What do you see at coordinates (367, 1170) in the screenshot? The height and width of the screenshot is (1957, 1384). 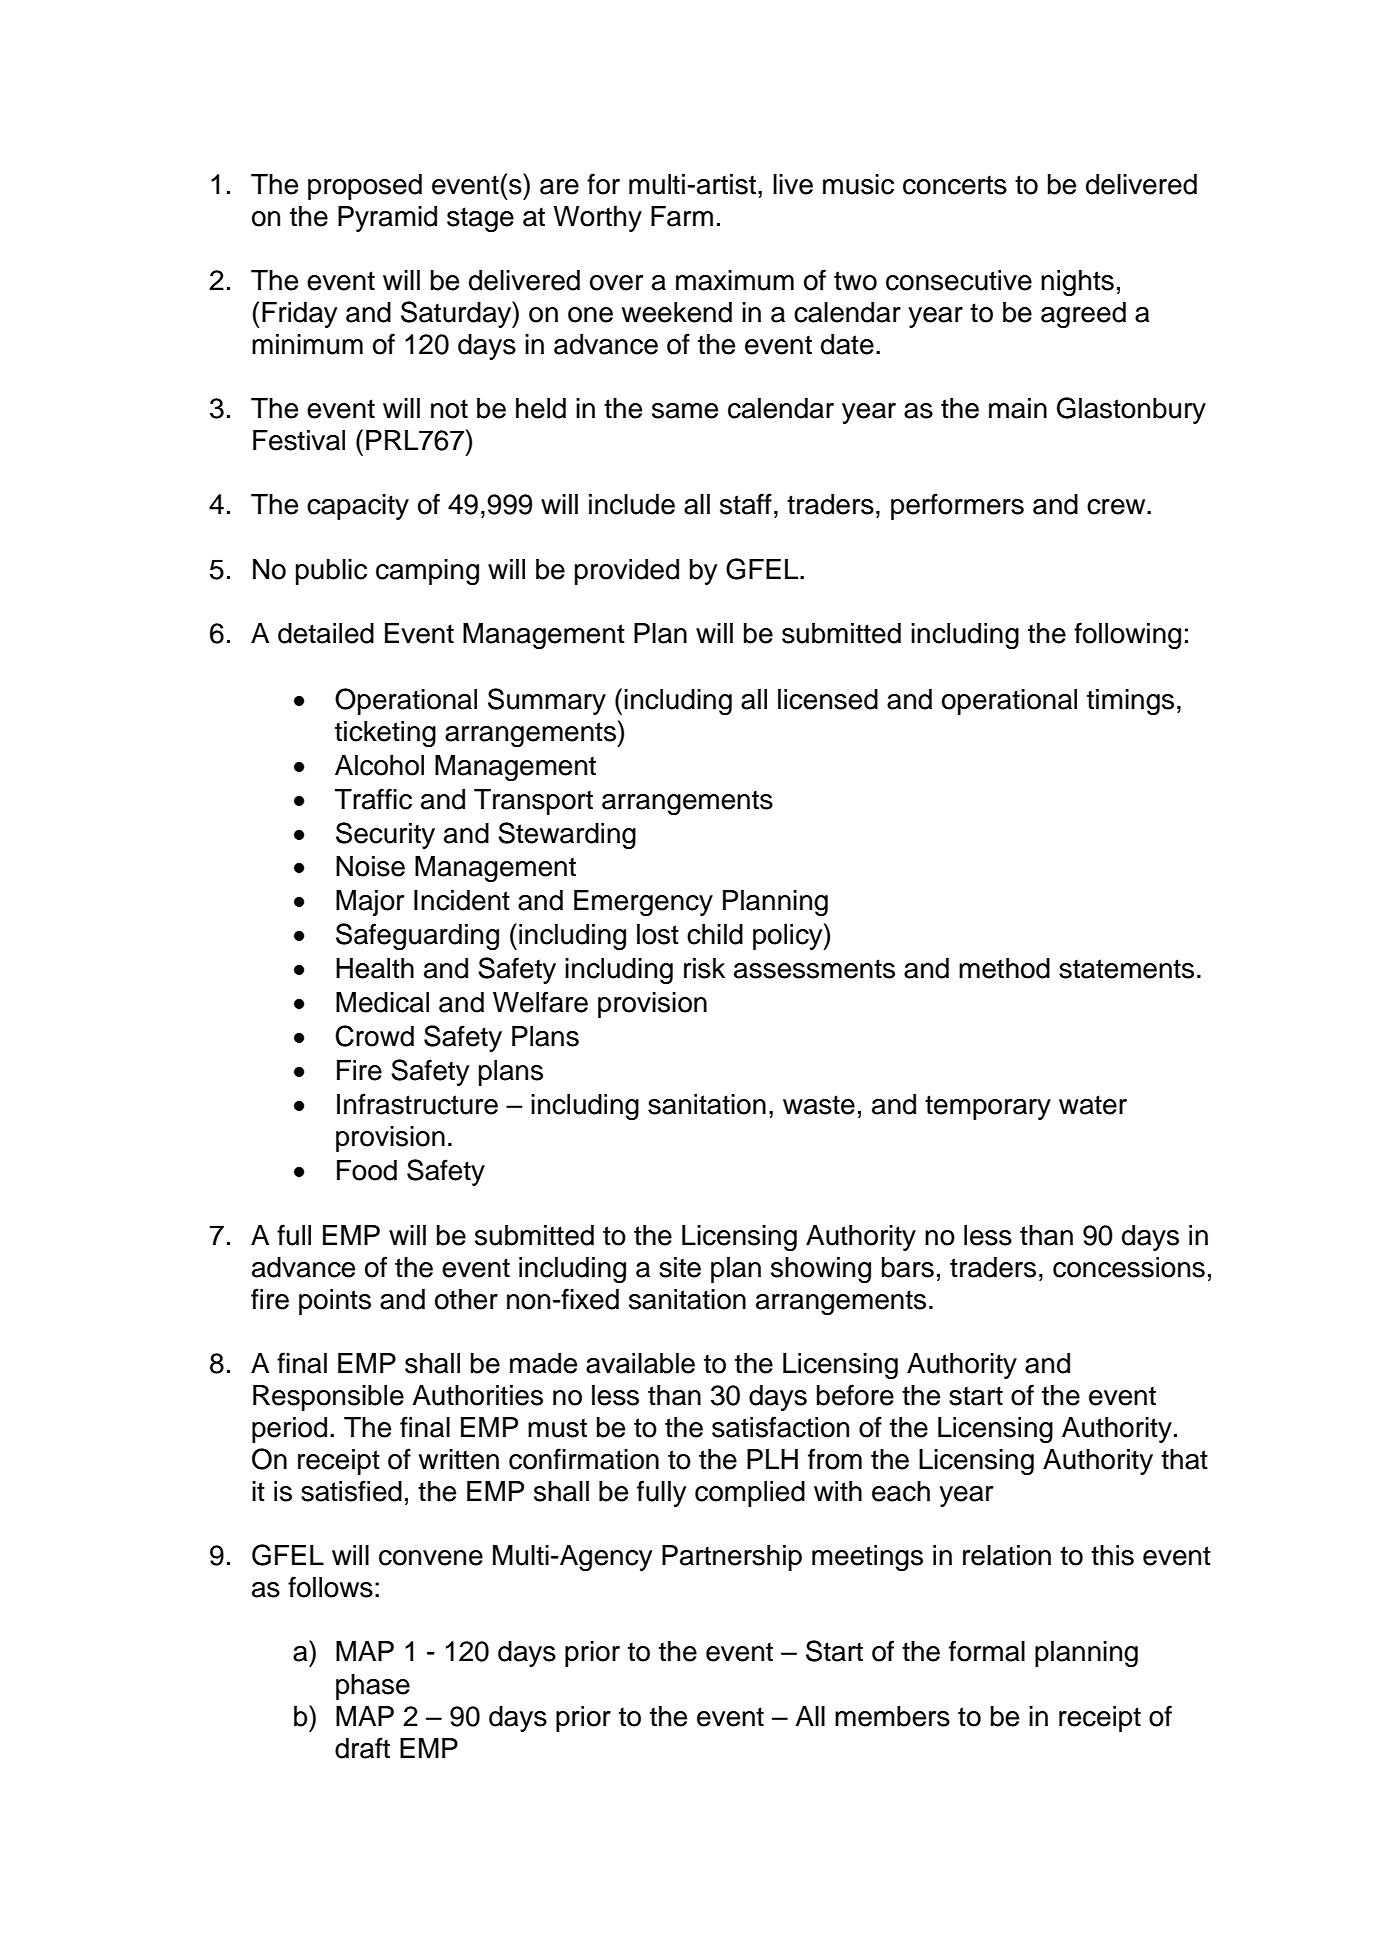 I see `Food` at bounding box center [367, 1170].
